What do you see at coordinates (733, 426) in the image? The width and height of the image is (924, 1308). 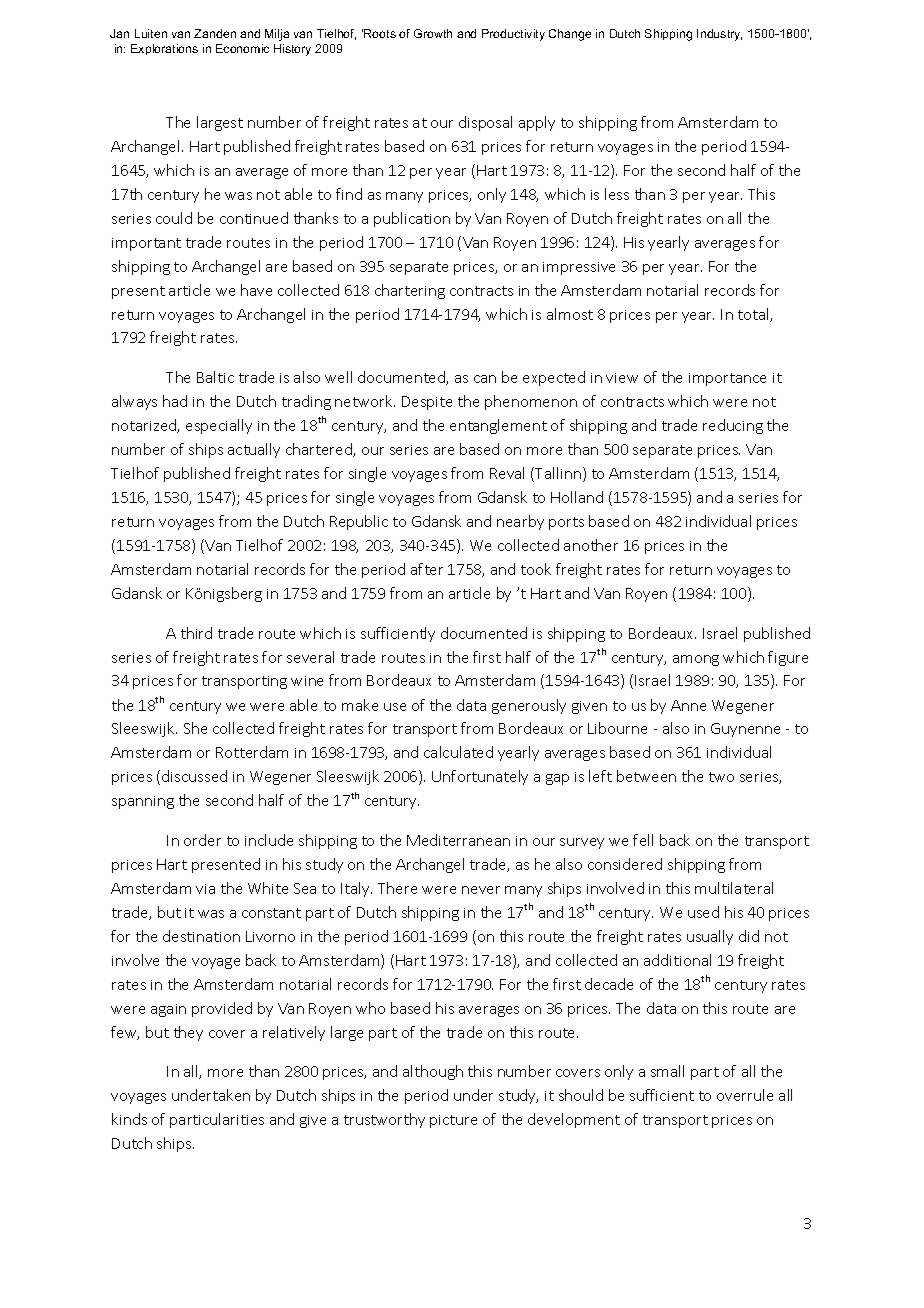 I see `reducing` at bounding box center [733, 426].
